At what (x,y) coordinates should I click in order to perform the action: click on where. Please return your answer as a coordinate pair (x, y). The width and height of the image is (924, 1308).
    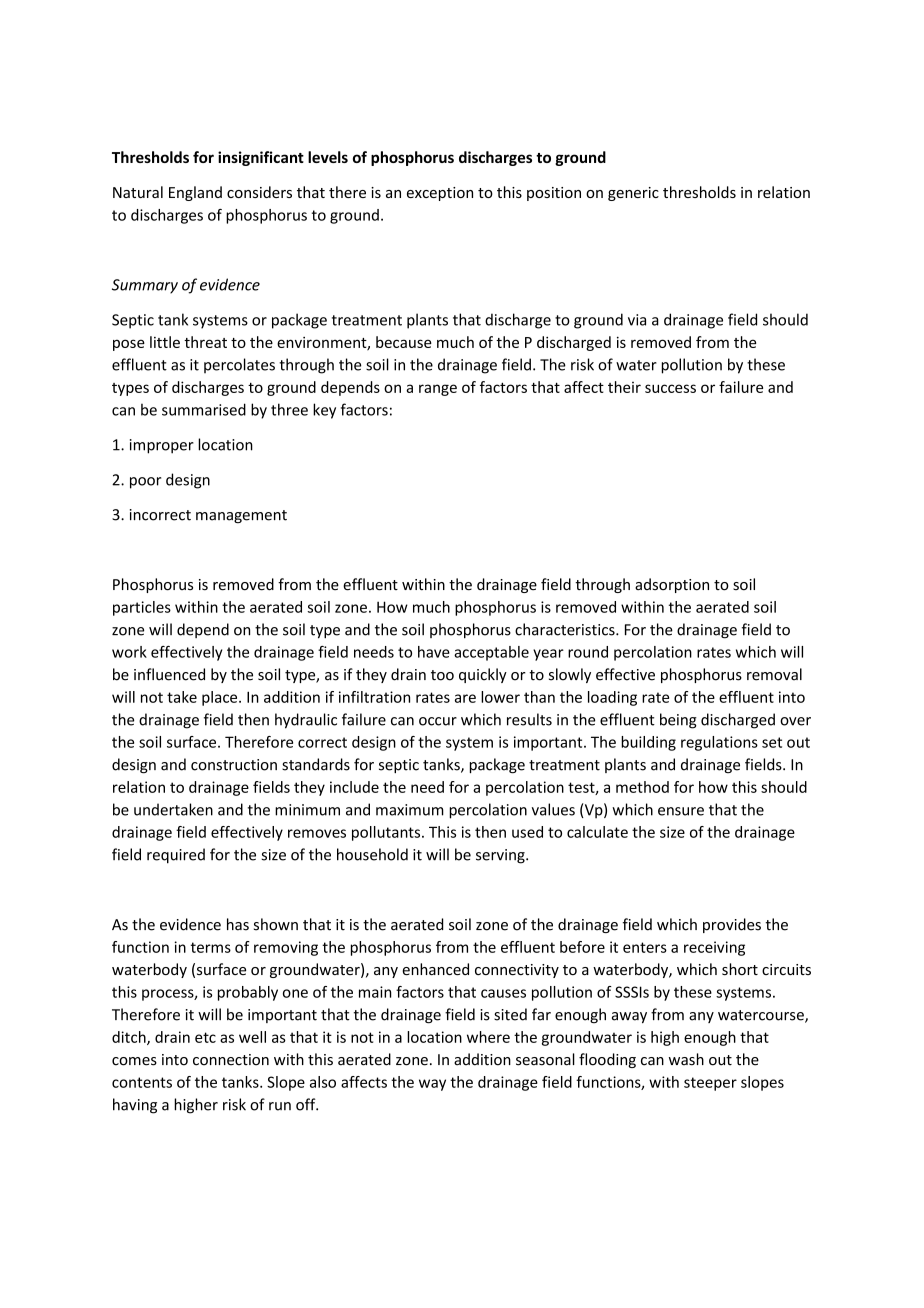
    Looking at the image, I should click on (488, 1037).
